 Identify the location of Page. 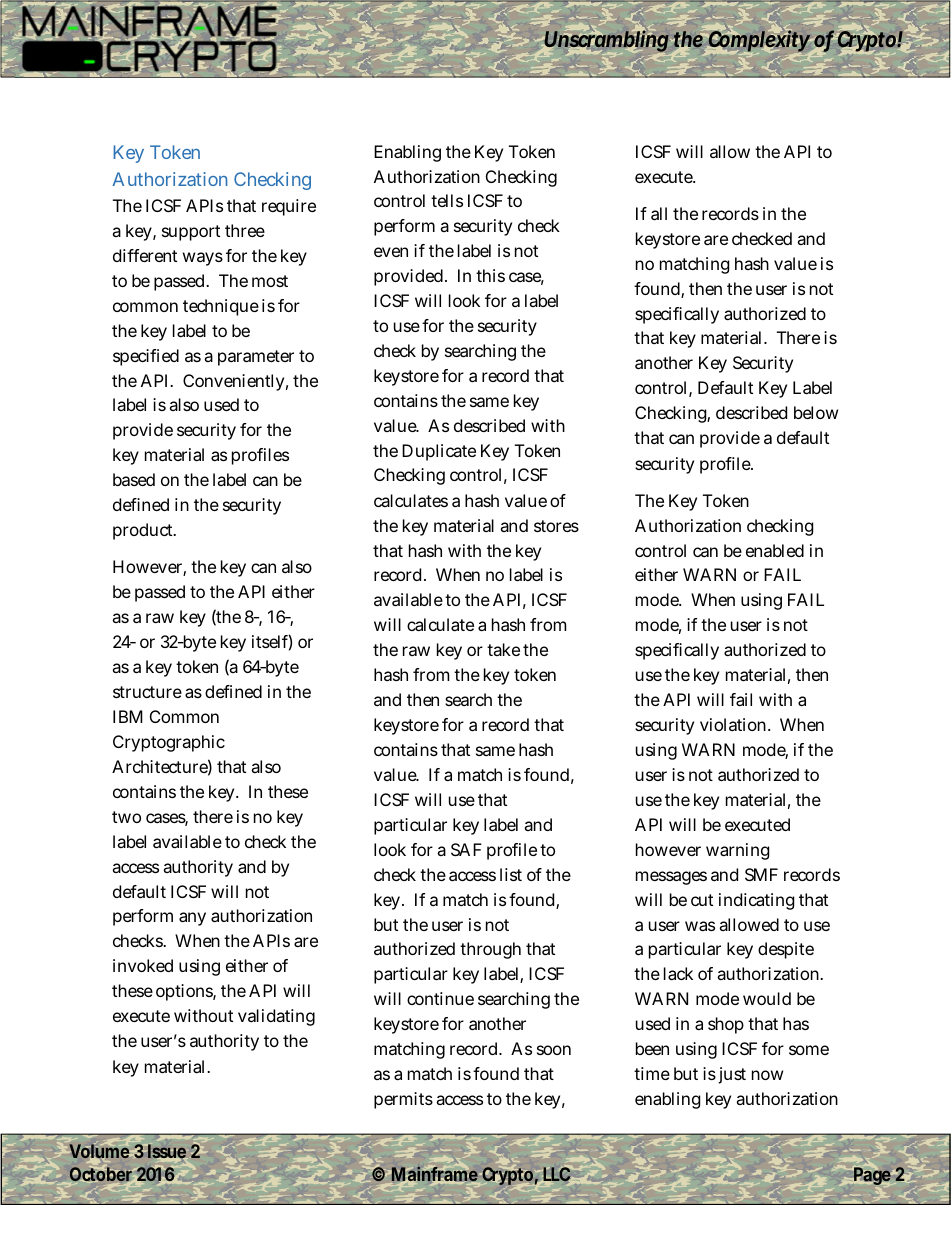
(872, 1176).
